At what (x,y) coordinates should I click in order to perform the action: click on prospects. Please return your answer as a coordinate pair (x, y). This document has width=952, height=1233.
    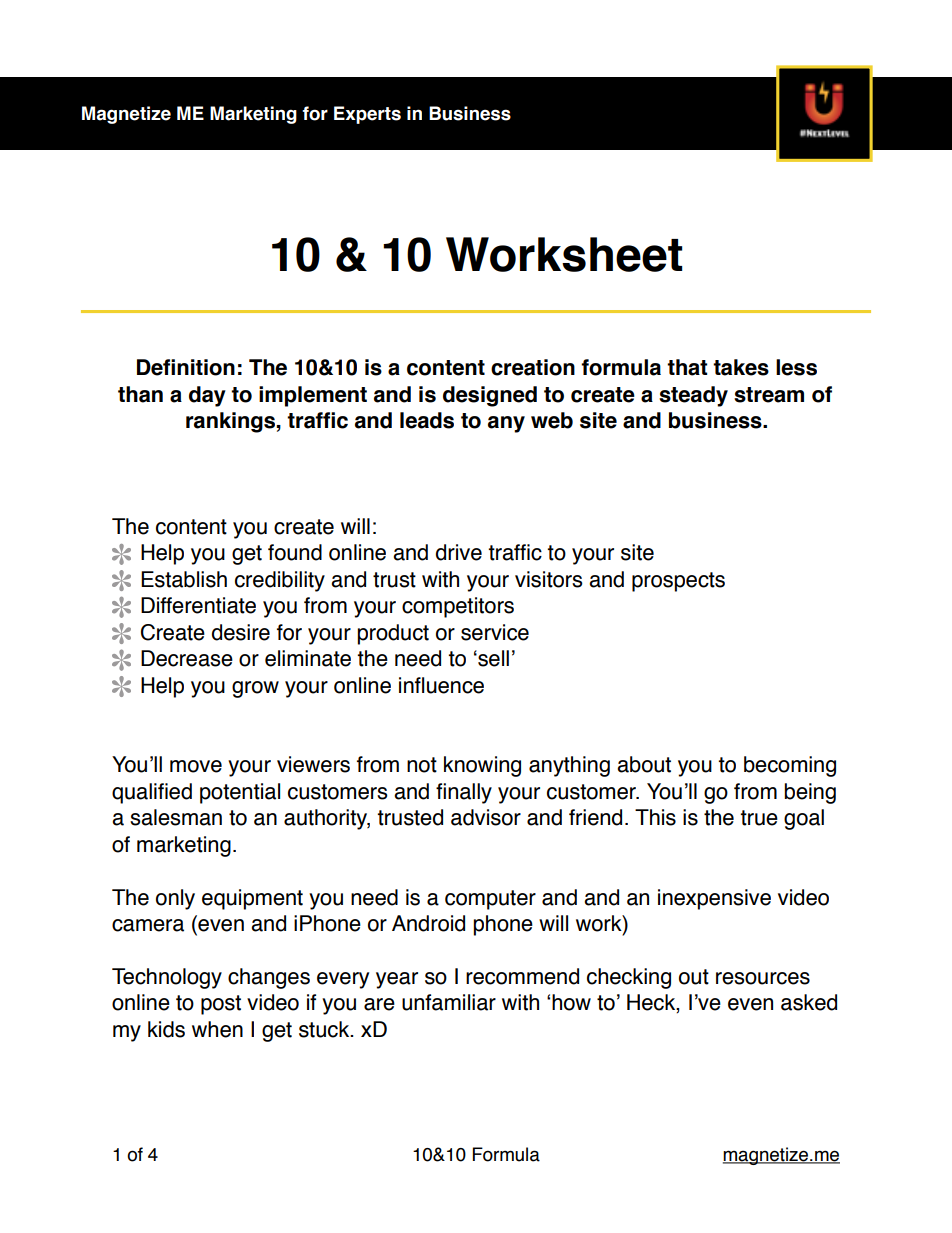
    Looking at the image, I should click on (678, 582).
